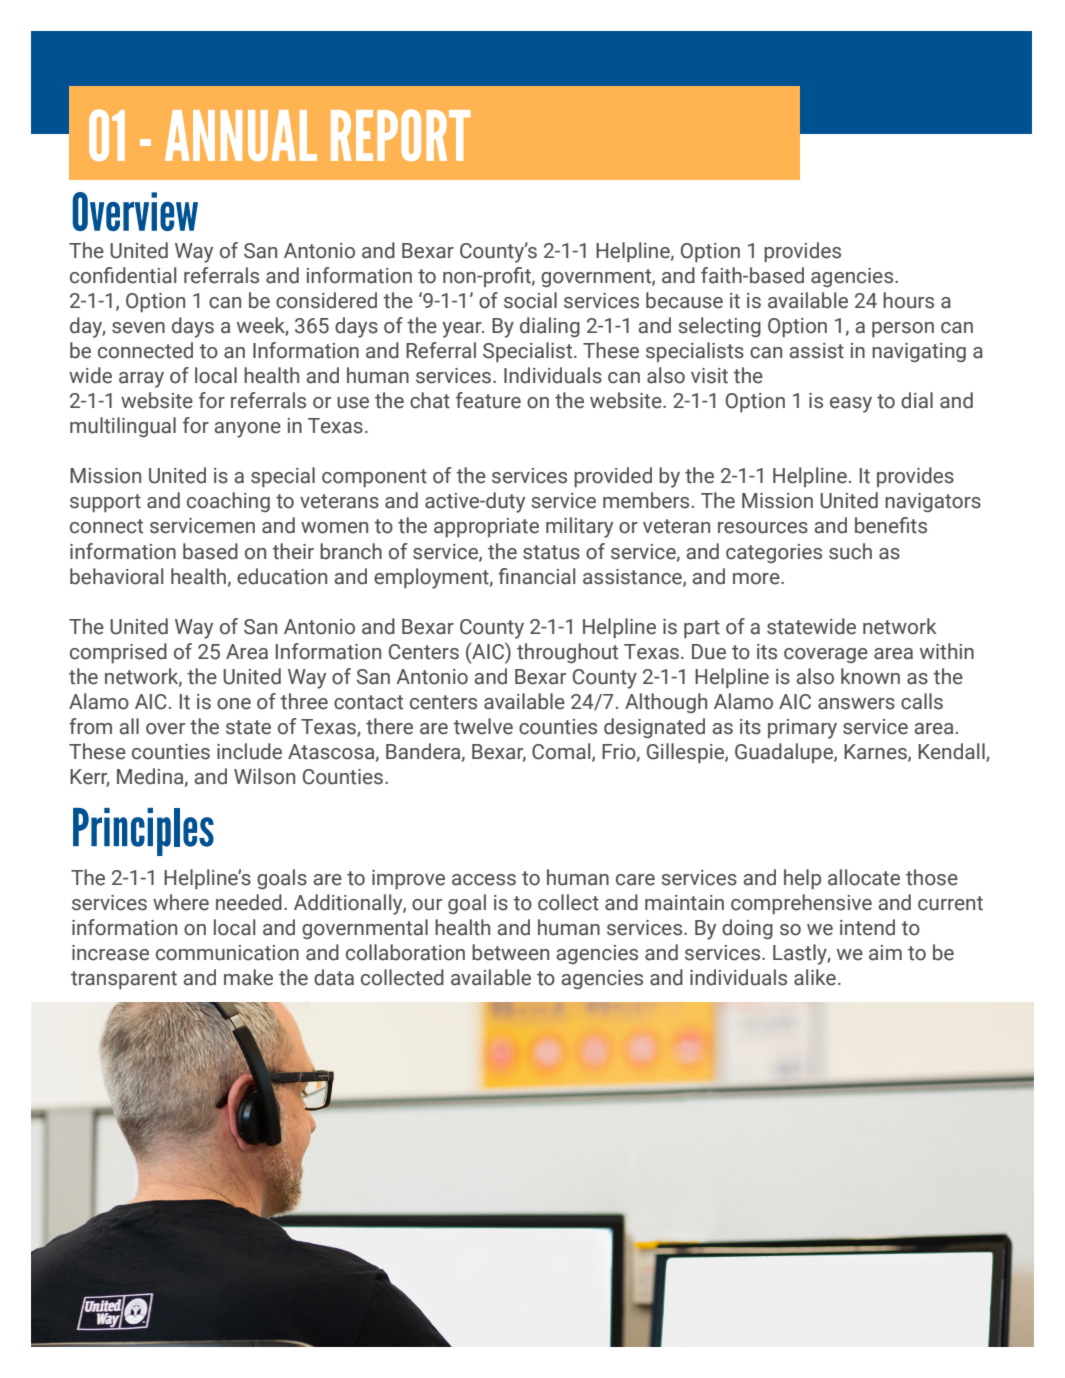 The image size is (1065, 1378). Describe the element at coordinates (885, 953) in the page. I see `aim` at that location.
